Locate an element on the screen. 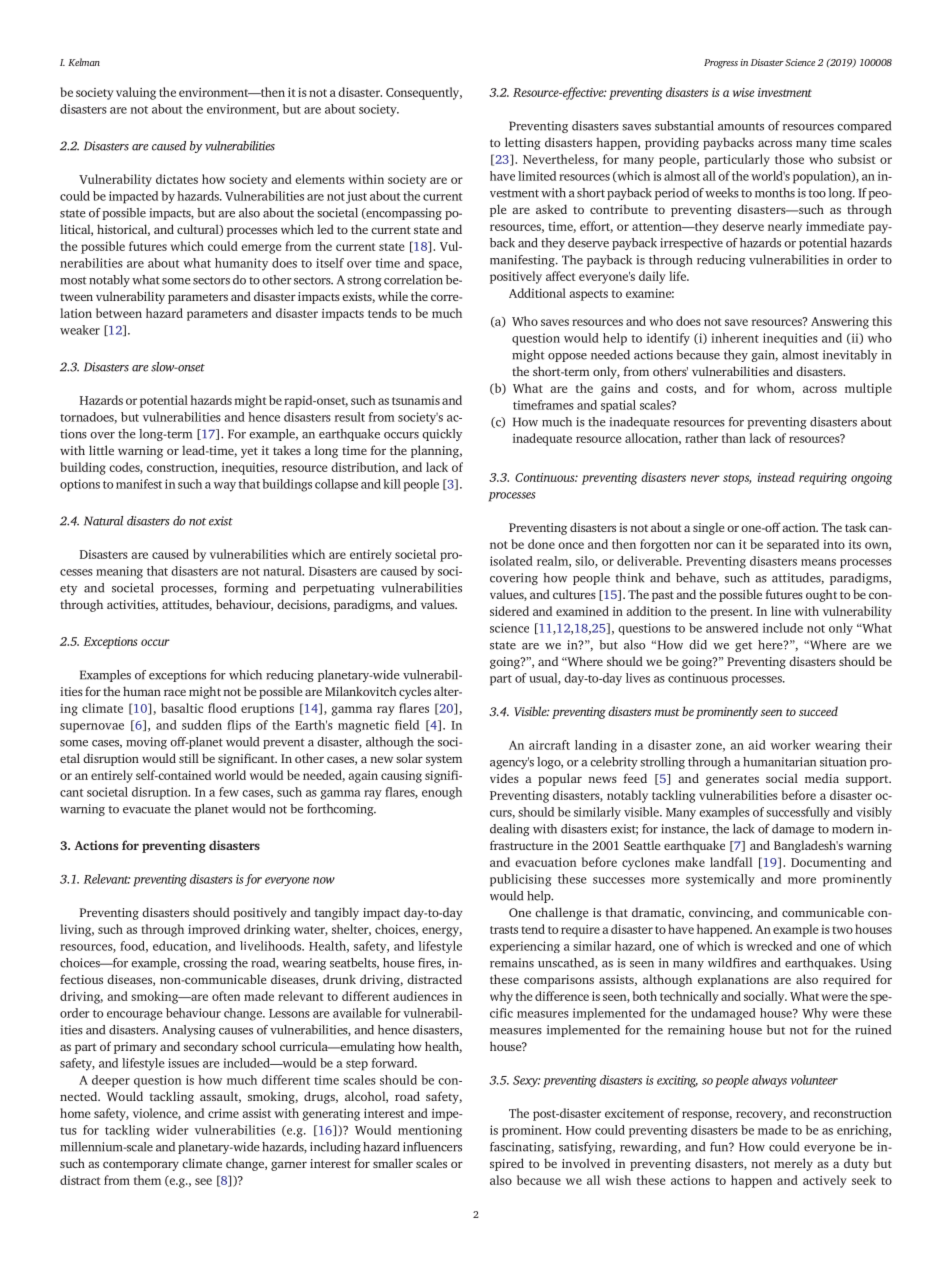 The width and height of the screenshot is (952, 1270). valuing is located at coordinates (136, 93).
